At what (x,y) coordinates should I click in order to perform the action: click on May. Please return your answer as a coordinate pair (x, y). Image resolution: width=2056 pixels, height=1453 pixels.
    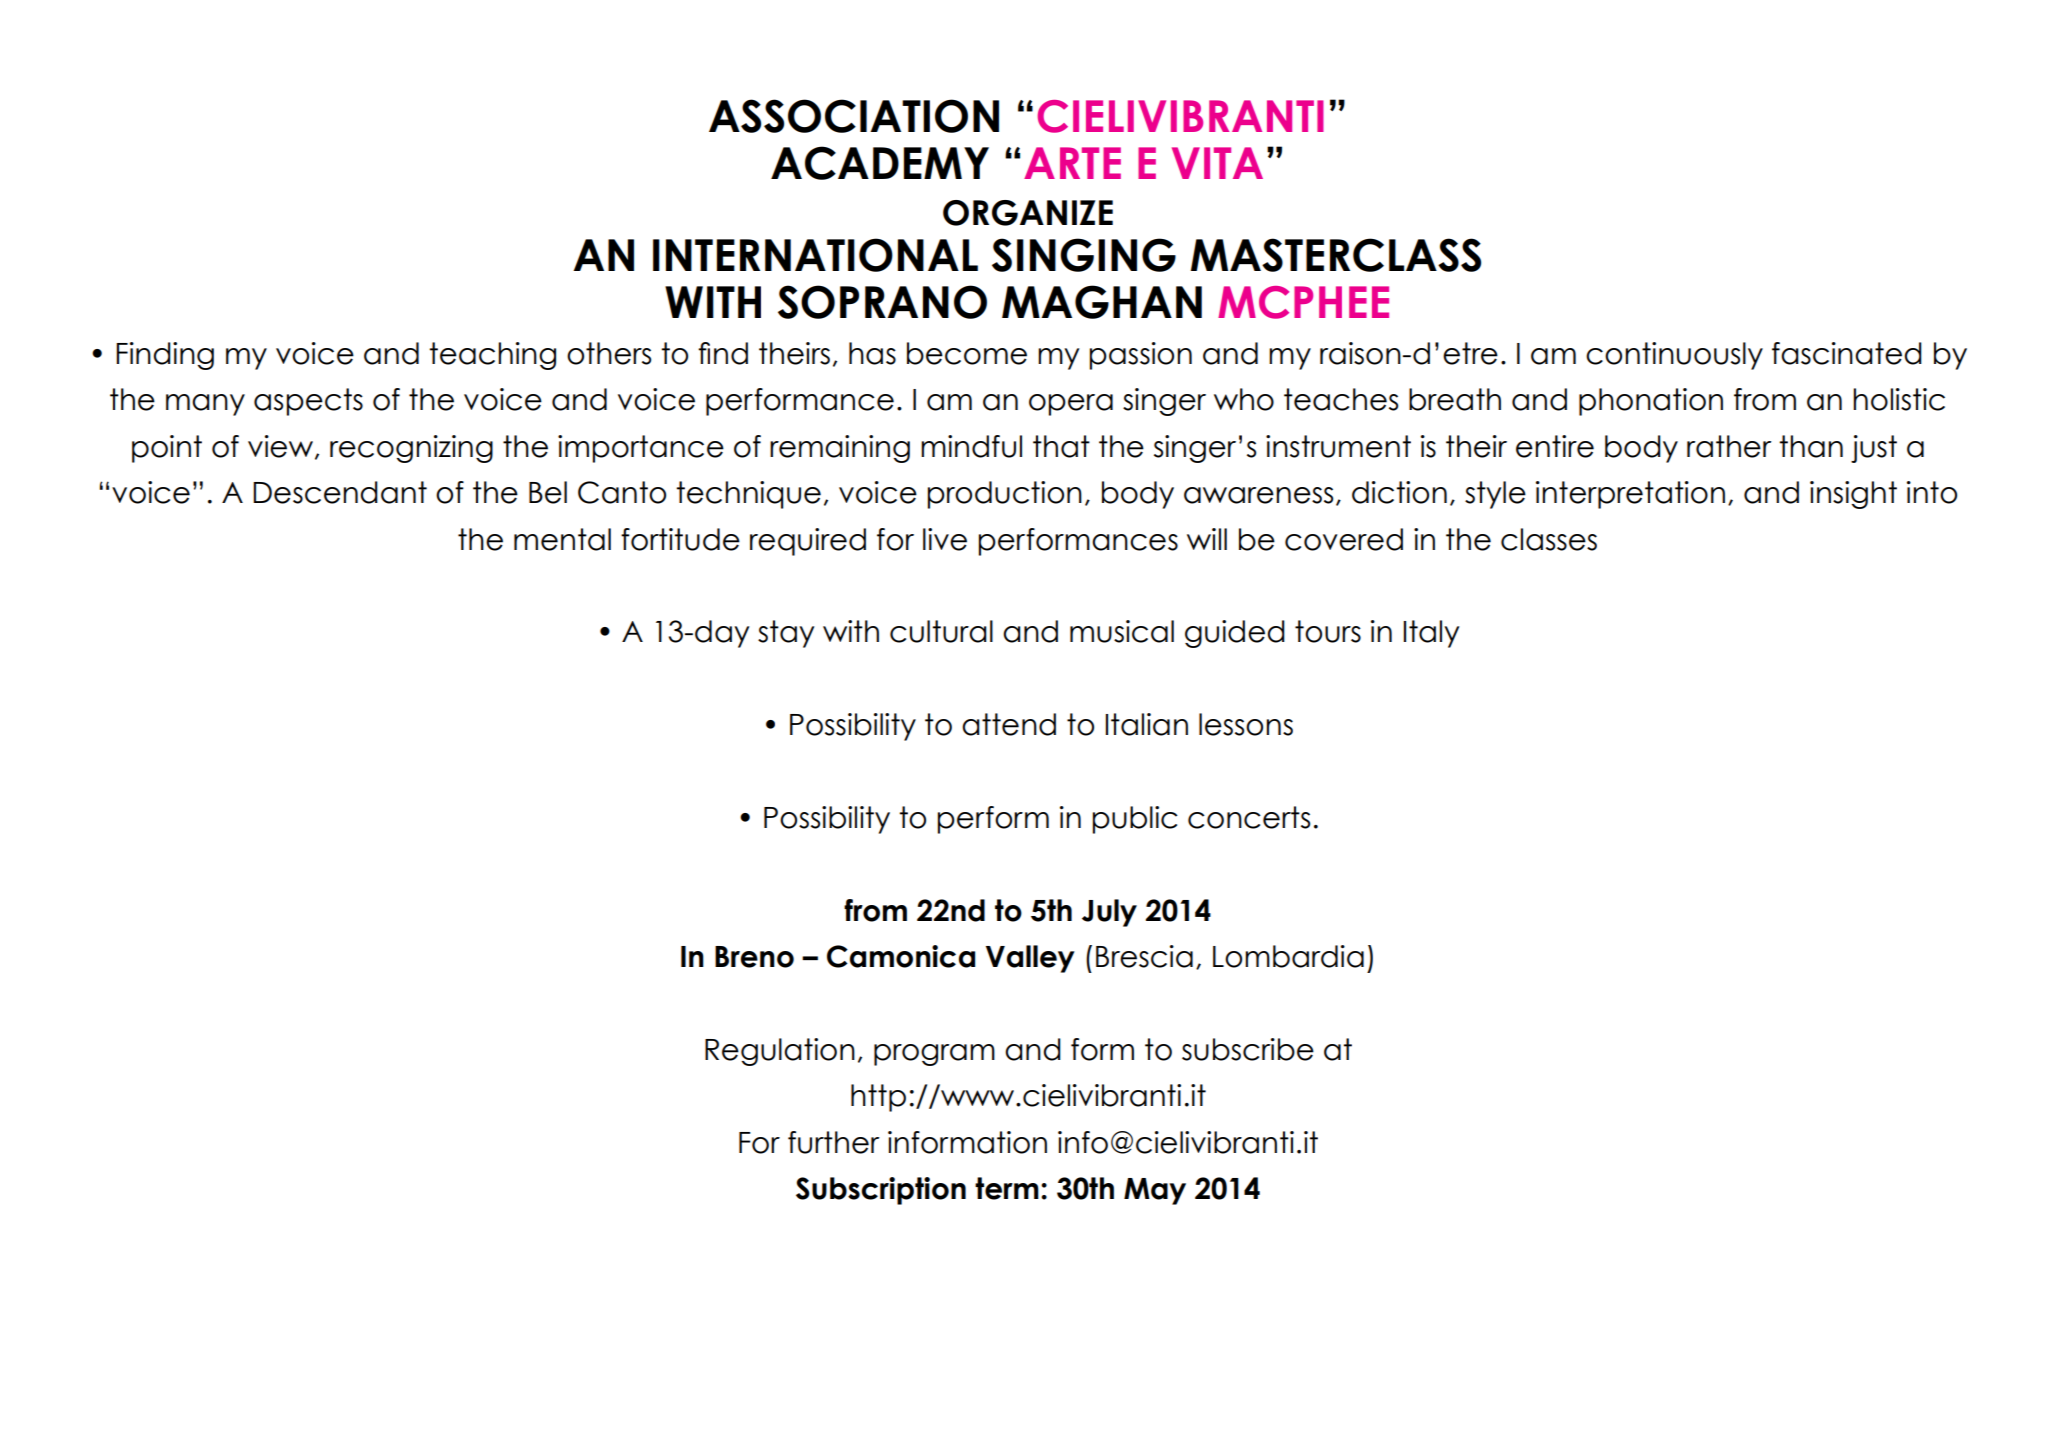
    Looking at the image, I should click on (1155, 1191).
